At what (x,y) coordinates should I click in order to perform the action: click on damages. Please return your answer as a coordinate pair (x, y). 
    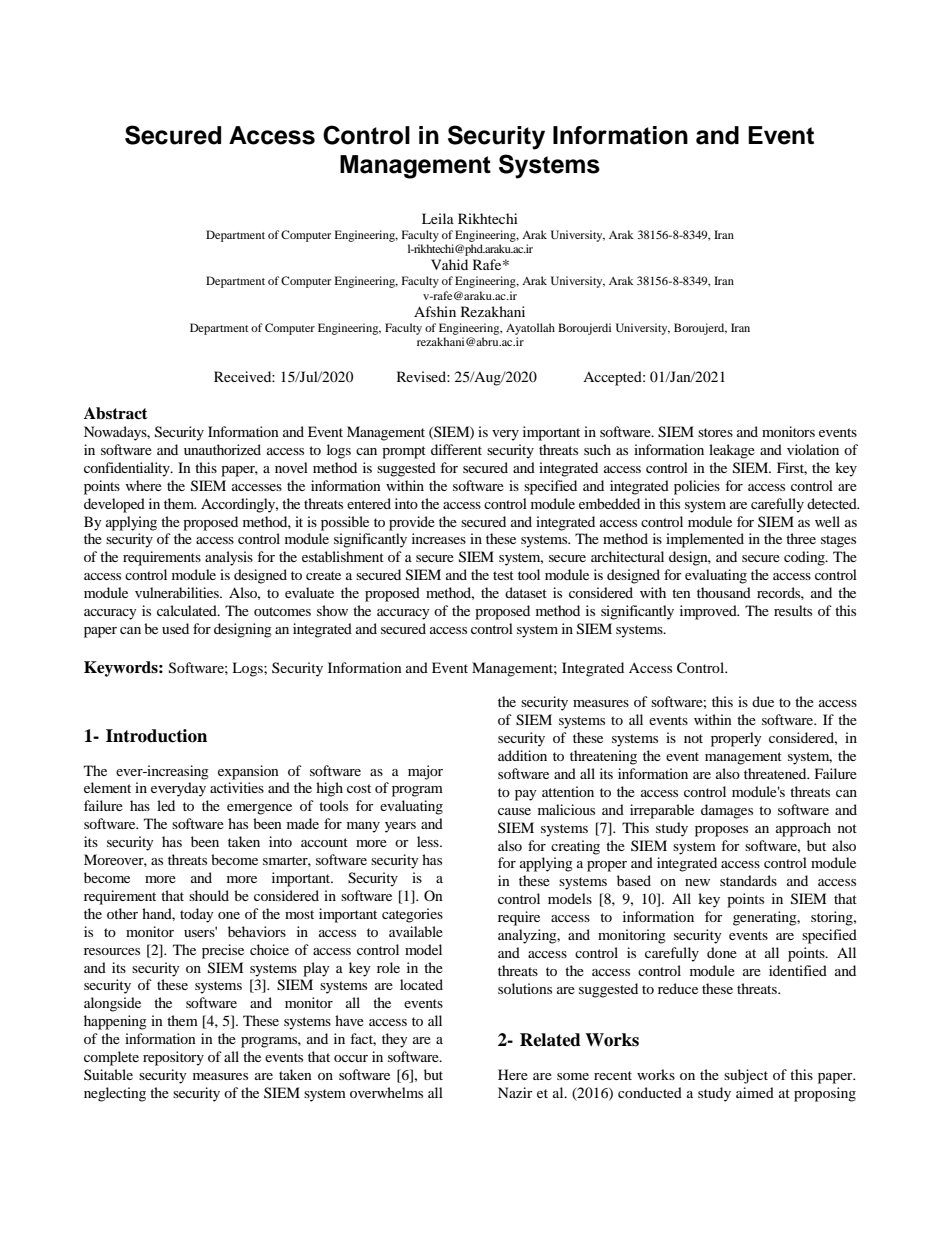
    Looking at the image, I should click on (727, 811).
